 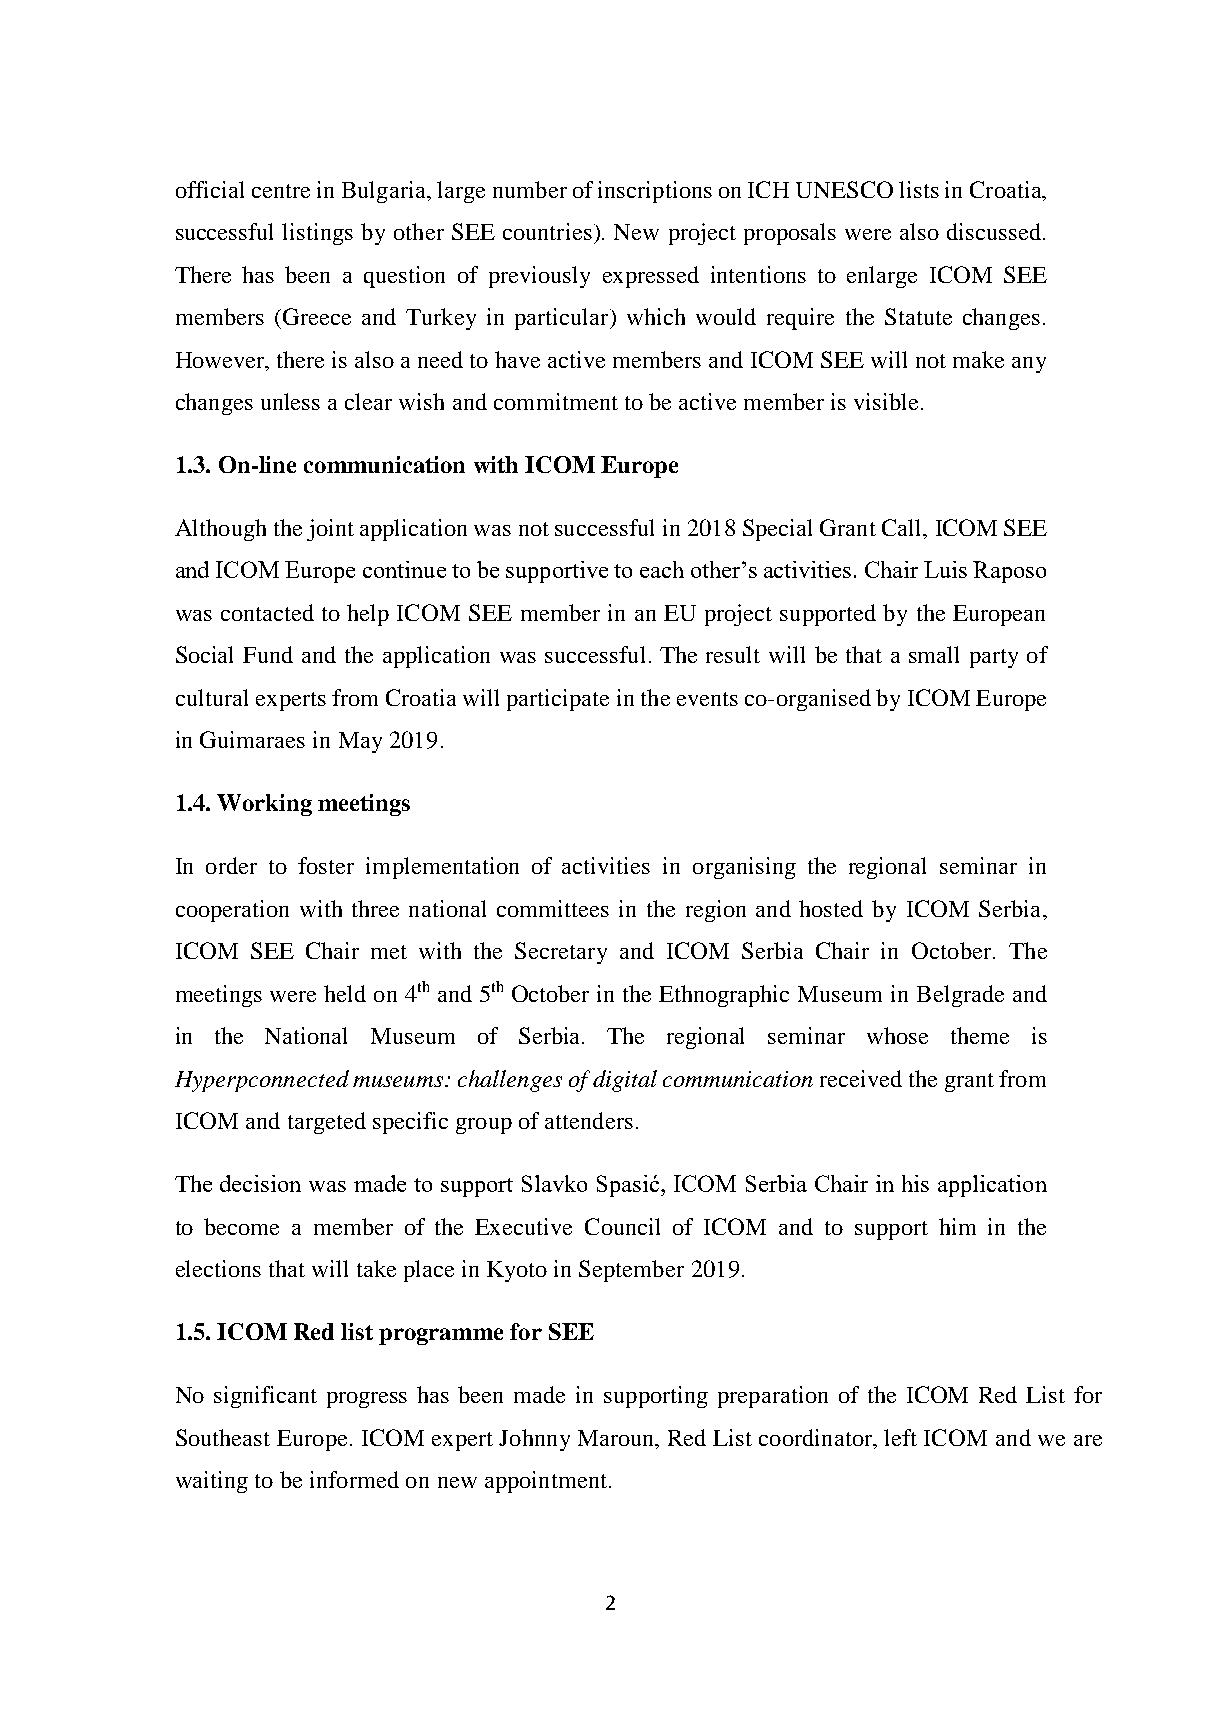 I want to click on commitment, so click(x=556, y=401).
